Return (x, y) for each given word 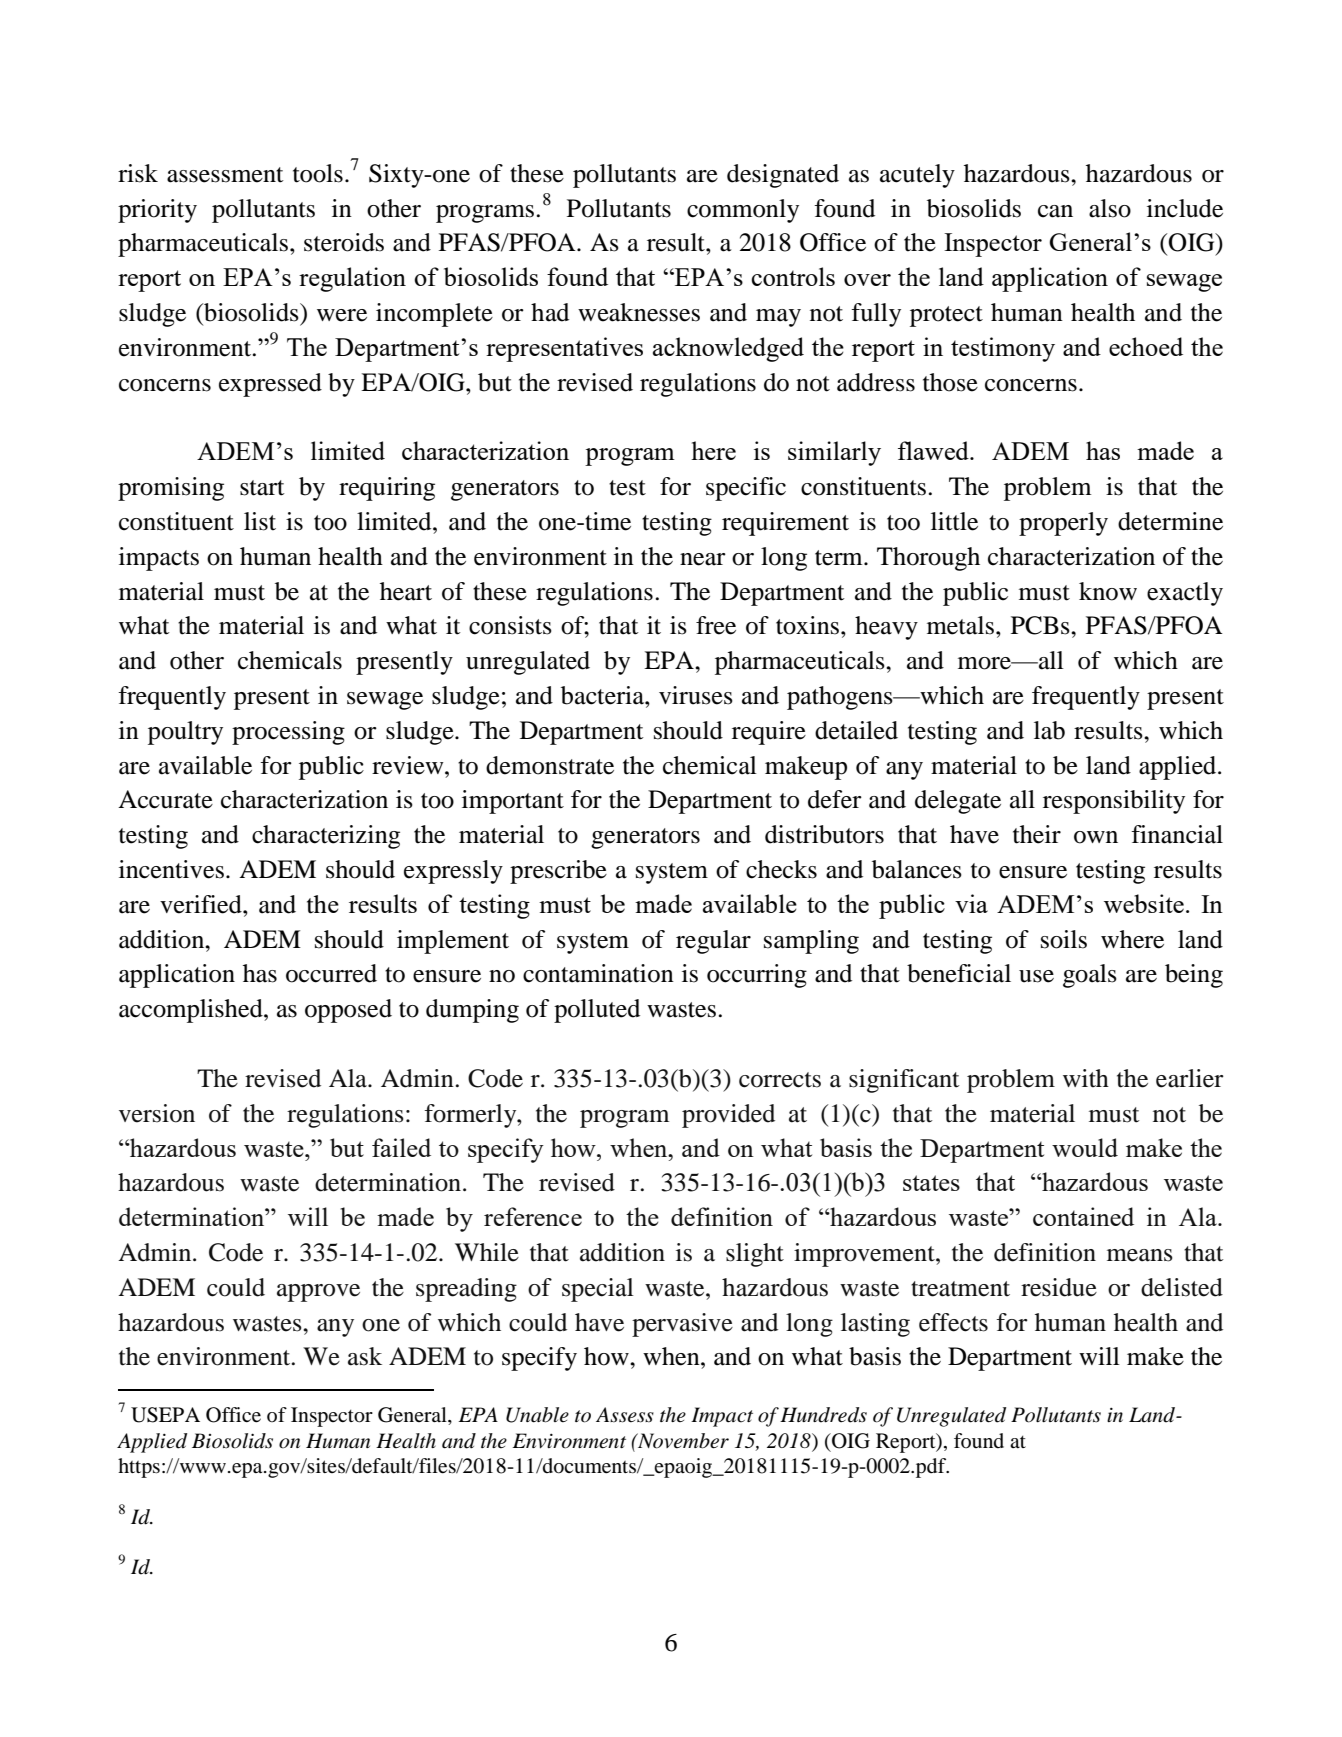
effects (953, 1322)
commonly (743, 211)
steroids (344, 242)
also (1110, 208)
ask (365, 1356)
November (682, 1441)
